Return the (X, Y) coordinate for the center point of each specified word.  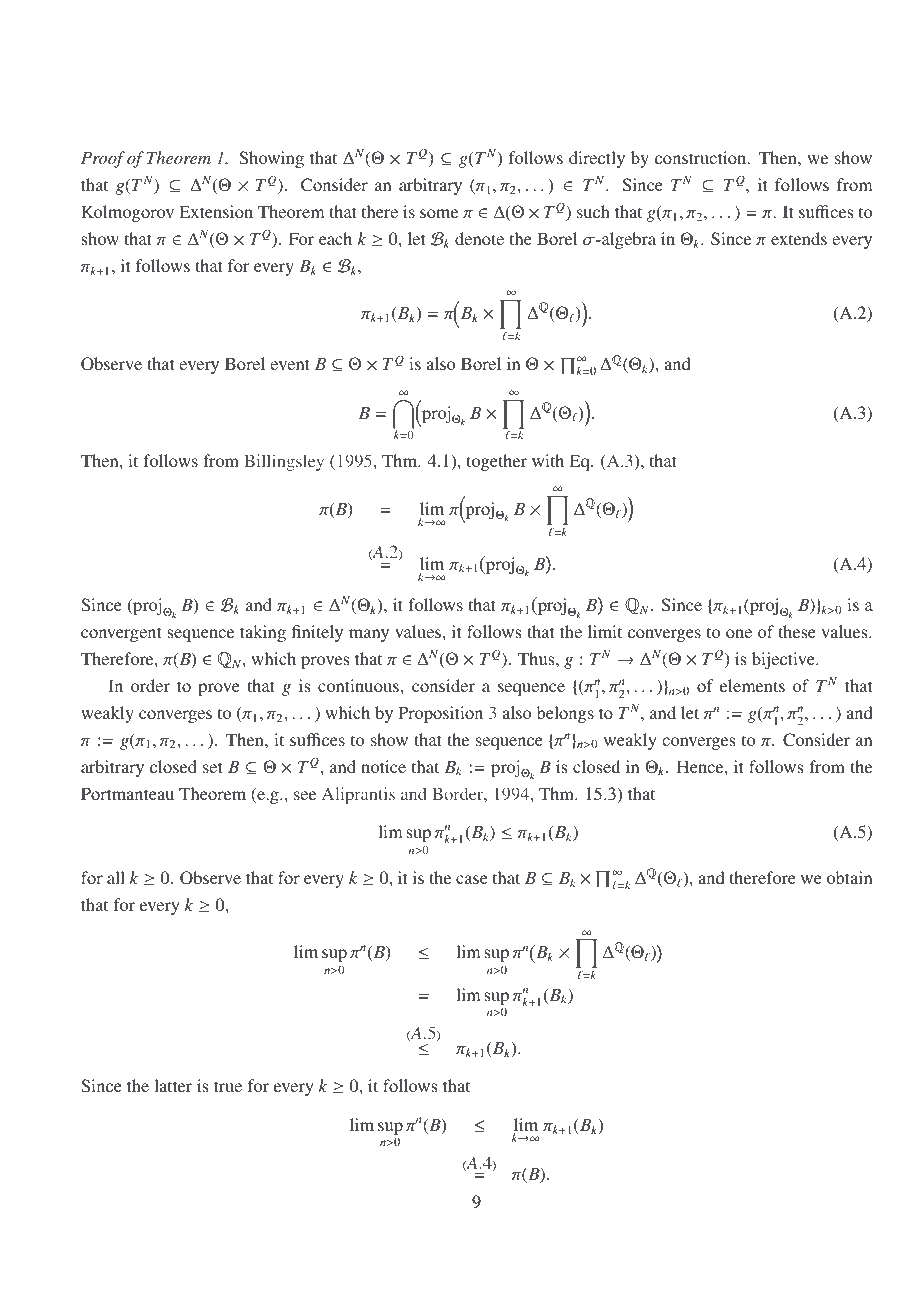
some (439, 213)
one (739, 633)
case (472, 879)
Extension (216, 211)
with (548, 460)
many (369, 635)
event (290, 364)
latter (173, 1085)
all (116, 877)
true (228, 1086)
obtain (849, 877)
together (496, 462)
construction (702, 157)
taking (263, 633)
